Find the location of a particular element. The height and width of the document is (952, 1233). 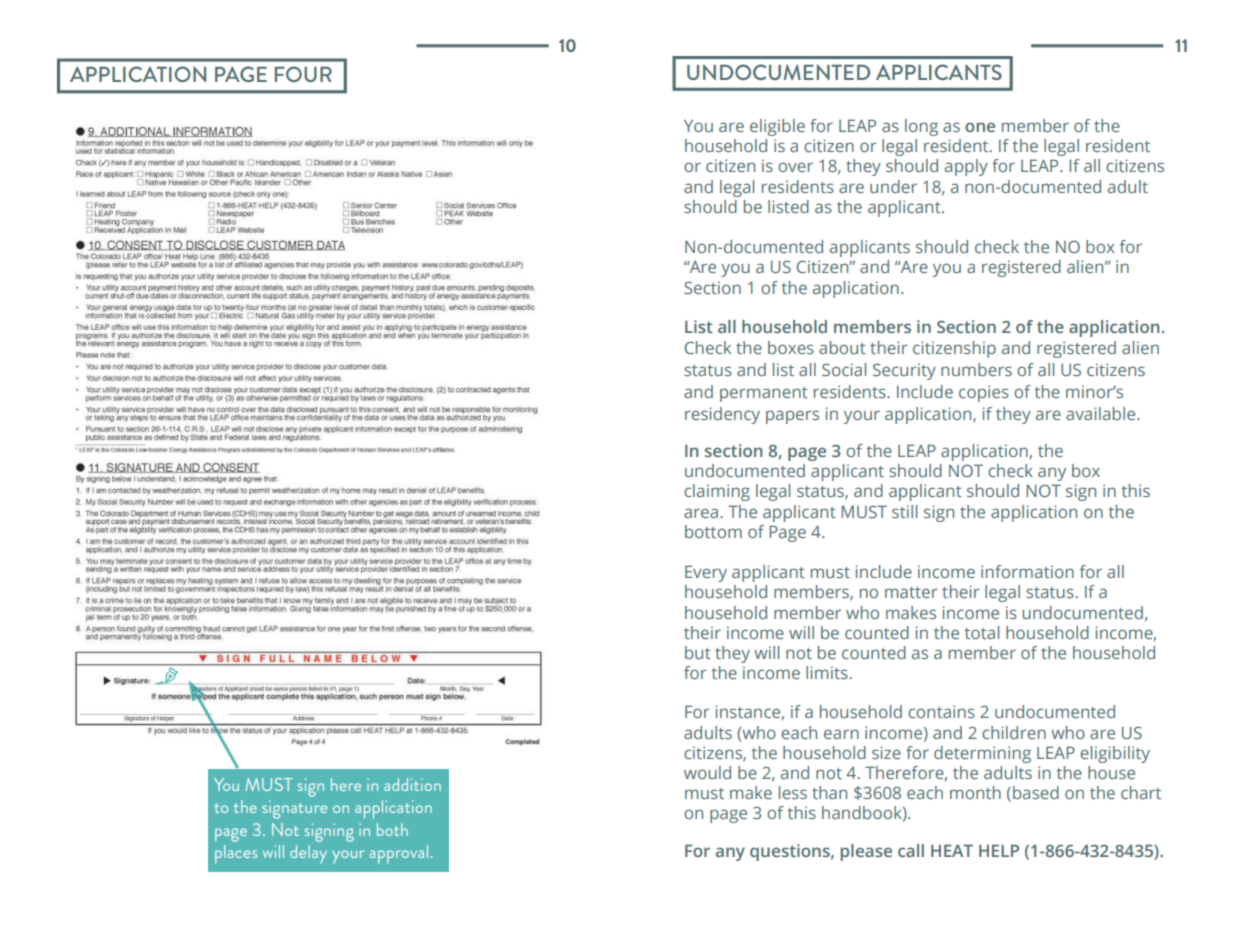

FOUR is located at coordinates (303, 74).
